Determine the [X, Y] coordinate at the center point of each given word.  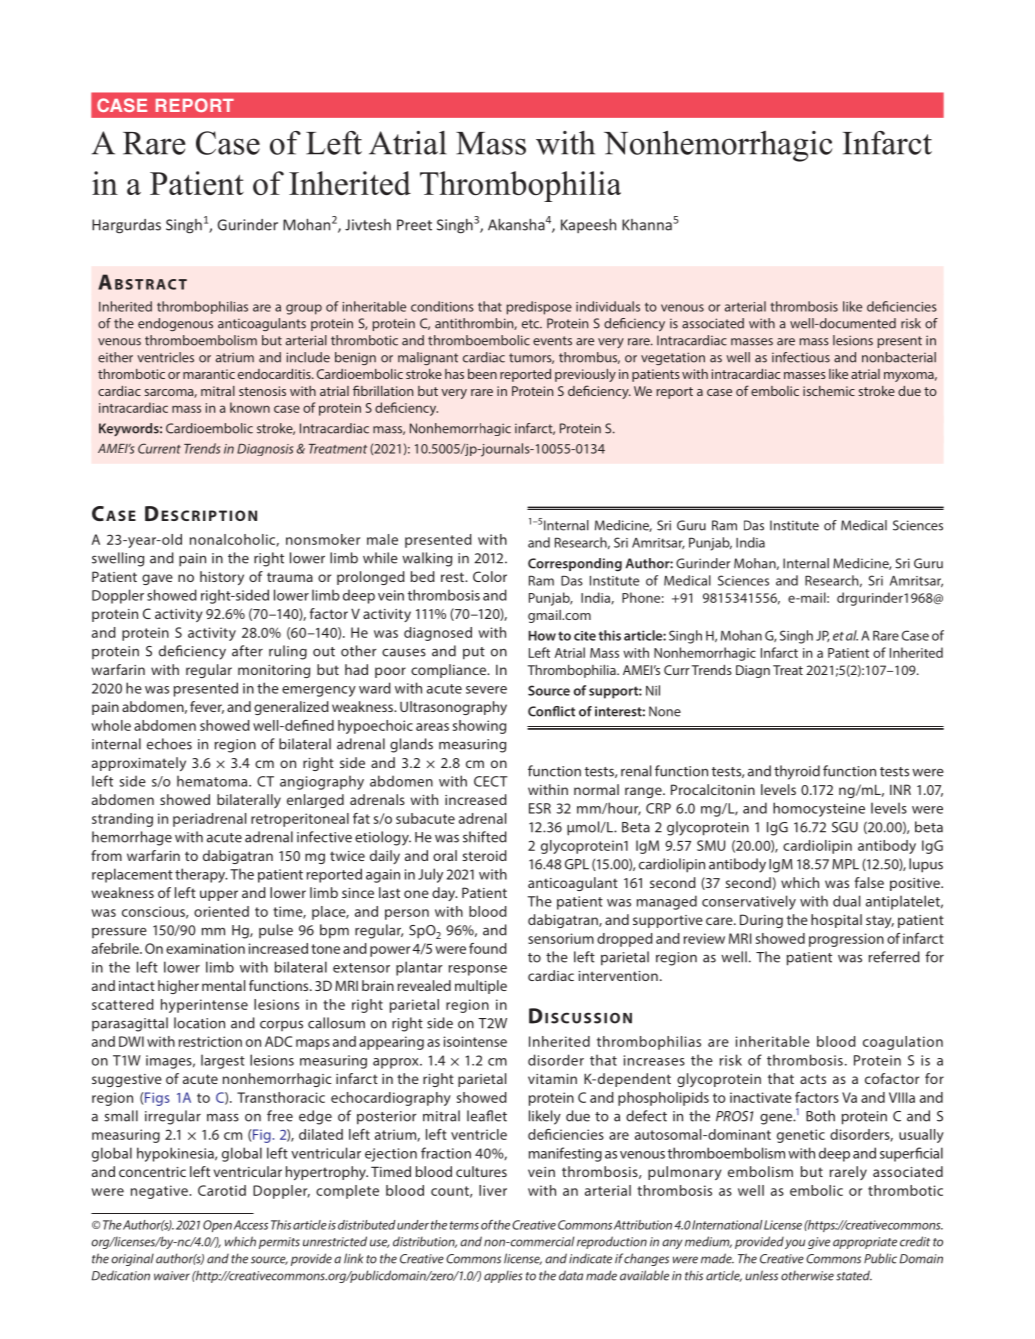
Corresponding [575, 564]
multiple [481, 987]
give [819, 1243]
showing [479, 727]
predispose [539, 308]
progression [846, 940]
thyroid [797, 772]
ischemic [829, 391]
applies [503, 1277]
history [222, 578]
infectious [801, 357]
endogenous [175, 324]
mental [223, 985]
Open [217, 1226]
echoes [169, 744]
